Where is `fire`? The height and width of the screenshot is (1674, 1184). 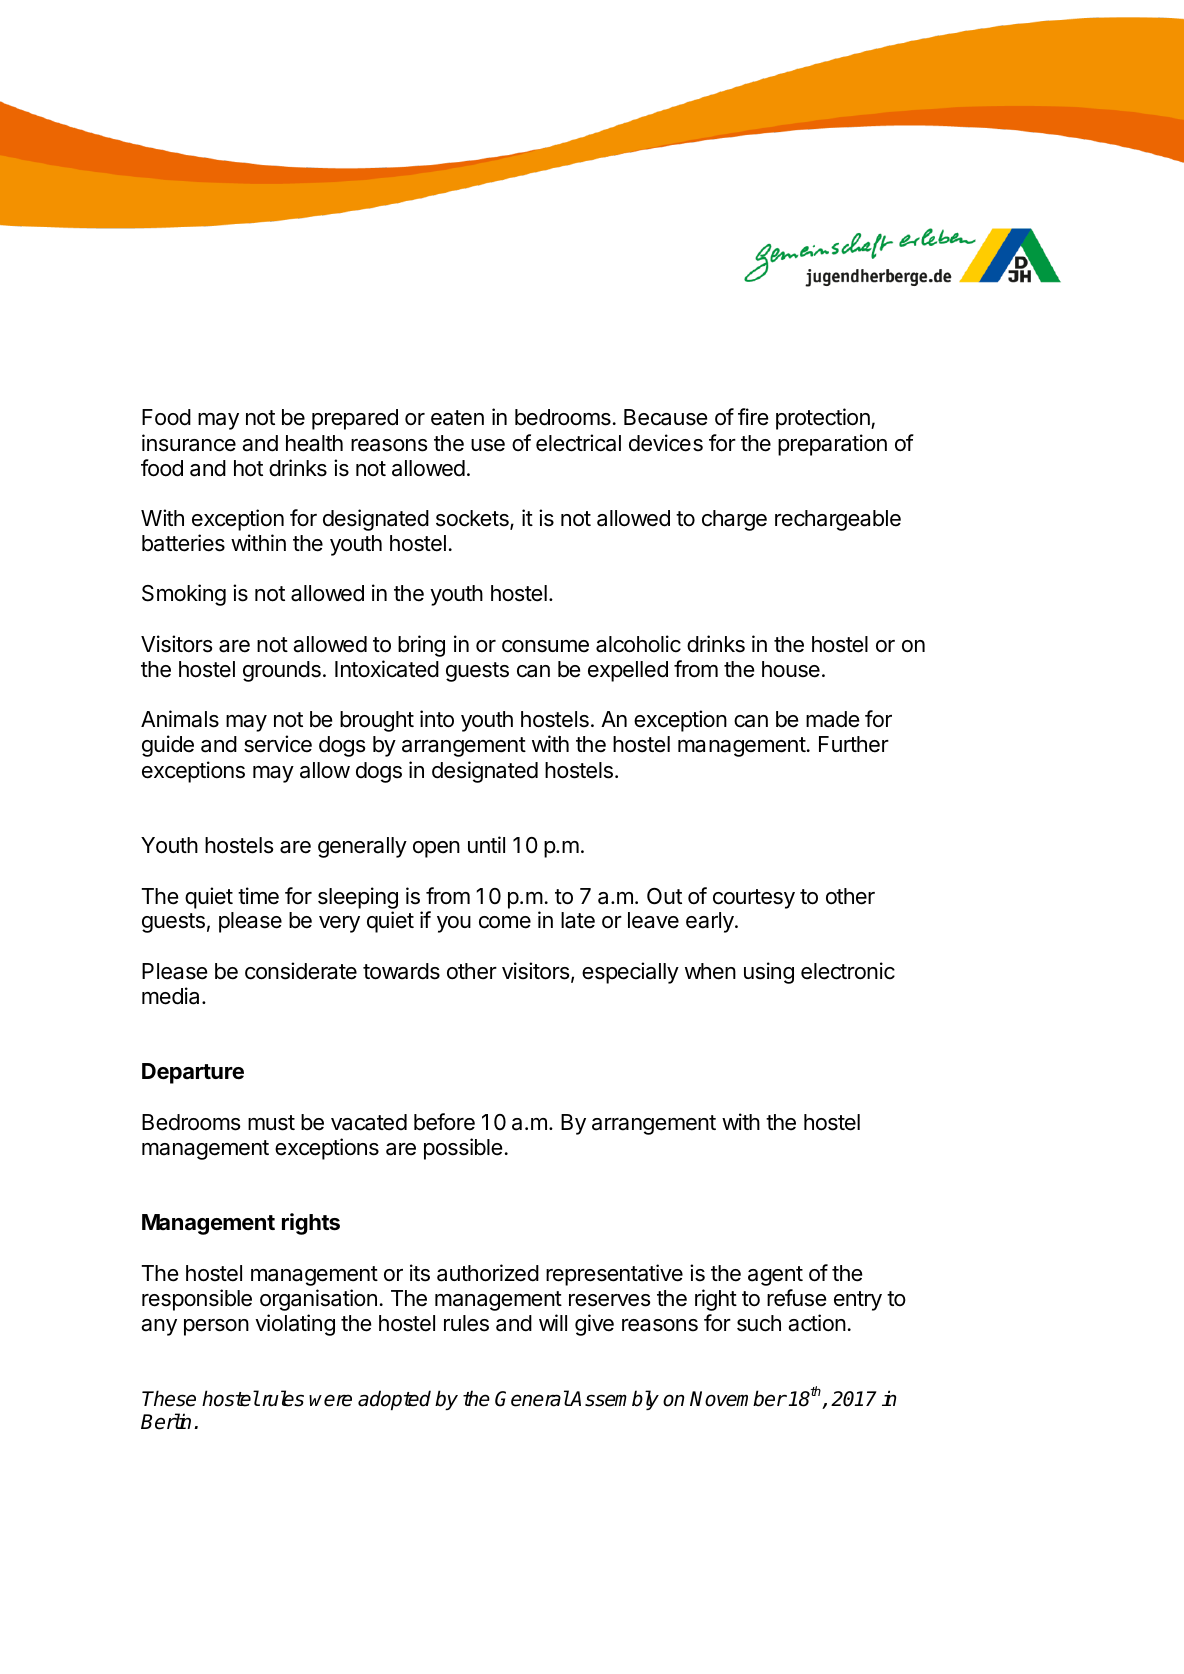
fire is located at coordinates (753, 417).
